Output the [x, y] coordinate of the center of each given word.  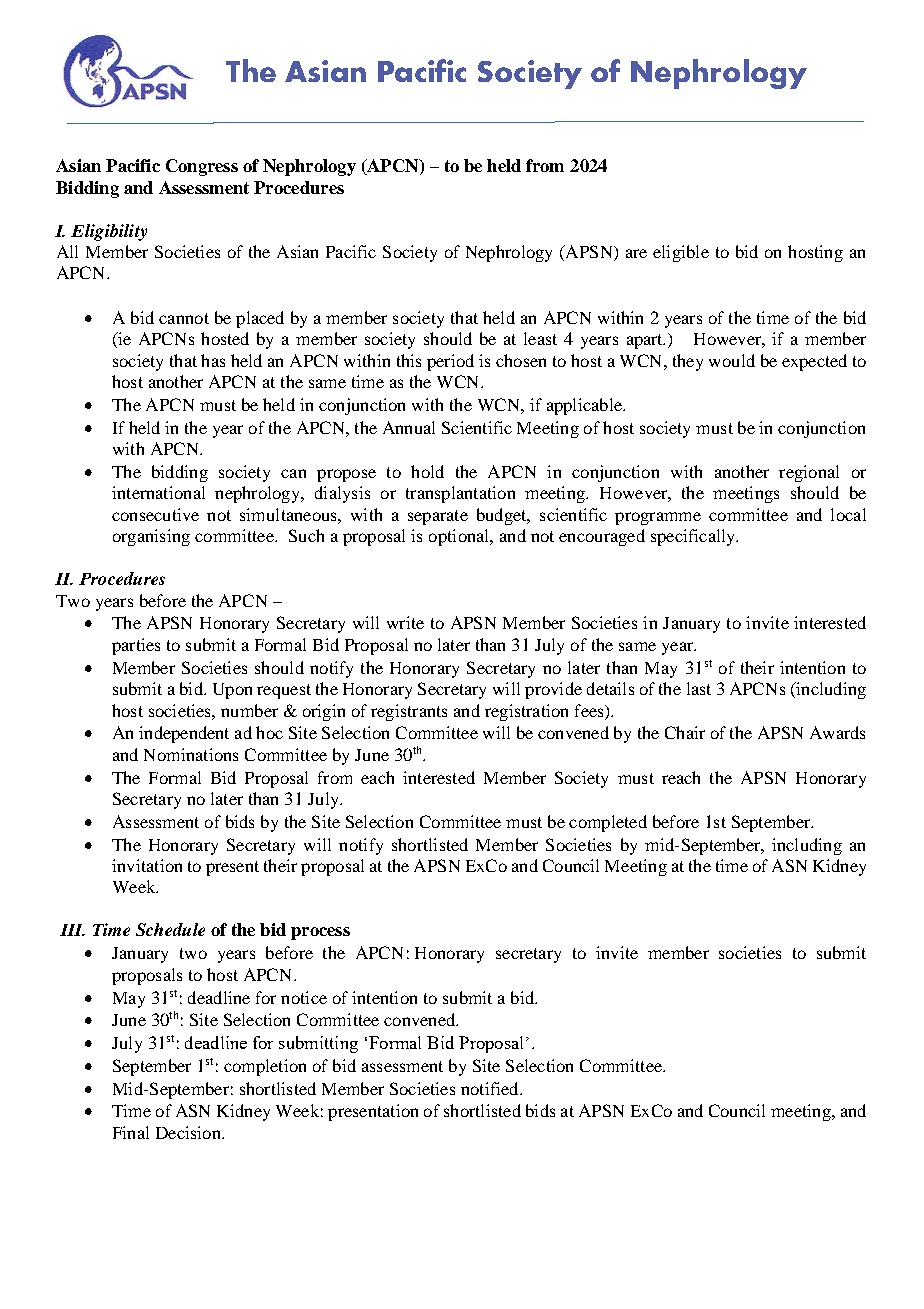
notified [491, 1088]
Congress [202, 167]
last [699, 688]
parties [136, 646]
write [405, 622]
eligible [681, 253]
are [636, 253]
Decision [189, 1132]
